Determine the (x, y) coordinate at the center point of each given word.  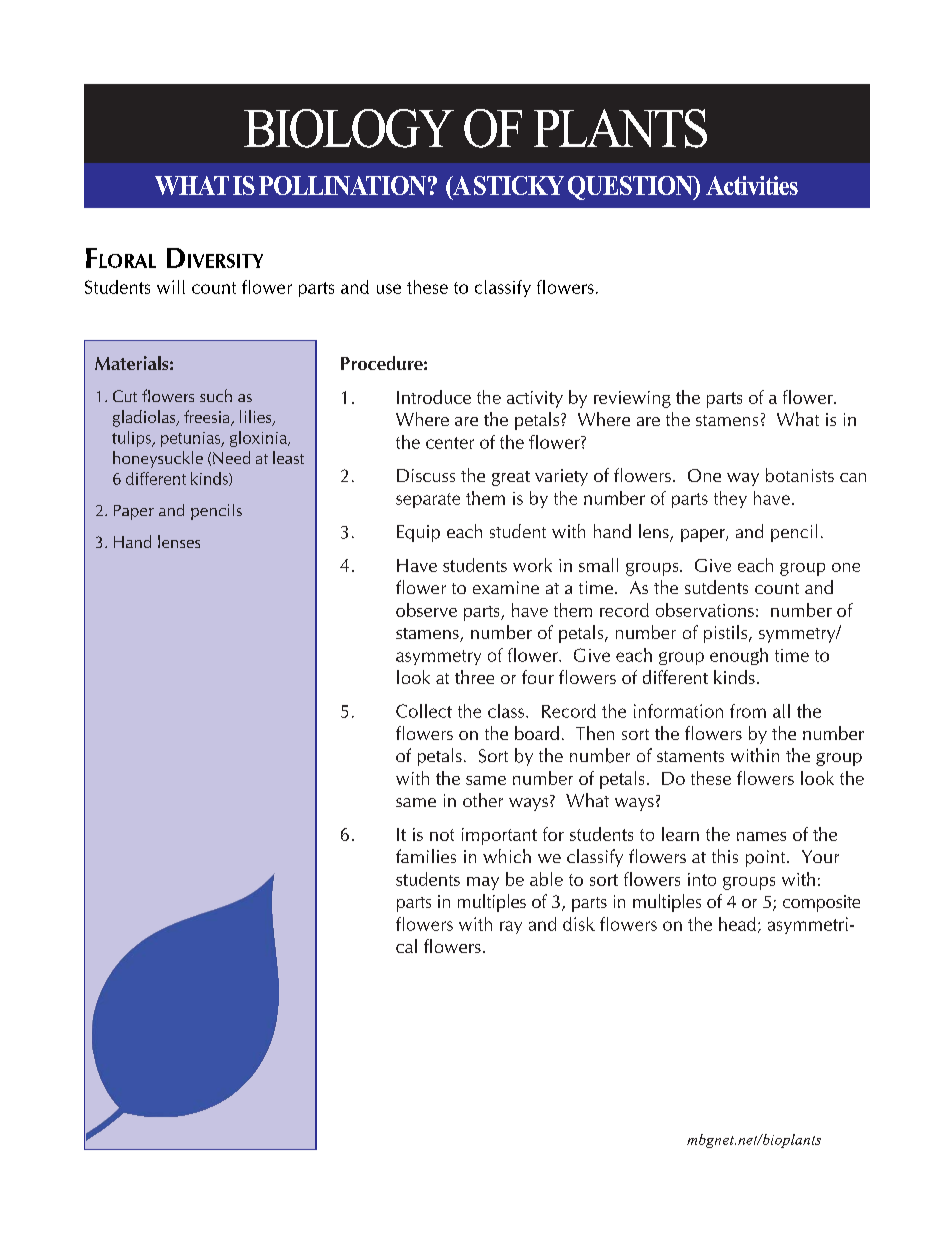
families (426, 856)
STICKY (519, 185)
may (483, 883)
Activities (752, 185)
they (730, 499)
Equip (418, 533)
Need (231, 457)
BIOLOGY (349, 128)
